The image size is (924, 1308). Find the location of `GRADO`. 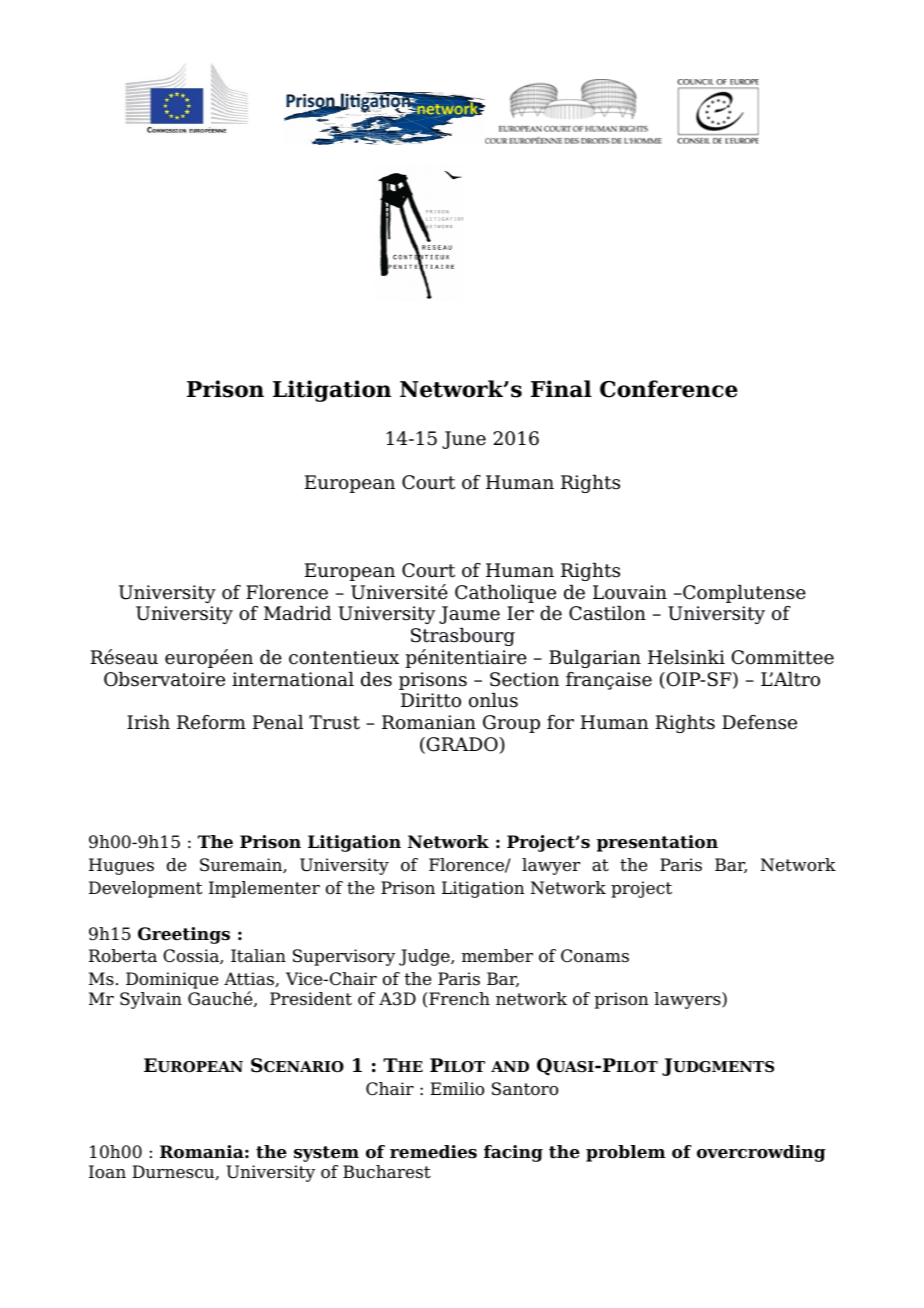

GRADO is located at coordinates (462, 744).
